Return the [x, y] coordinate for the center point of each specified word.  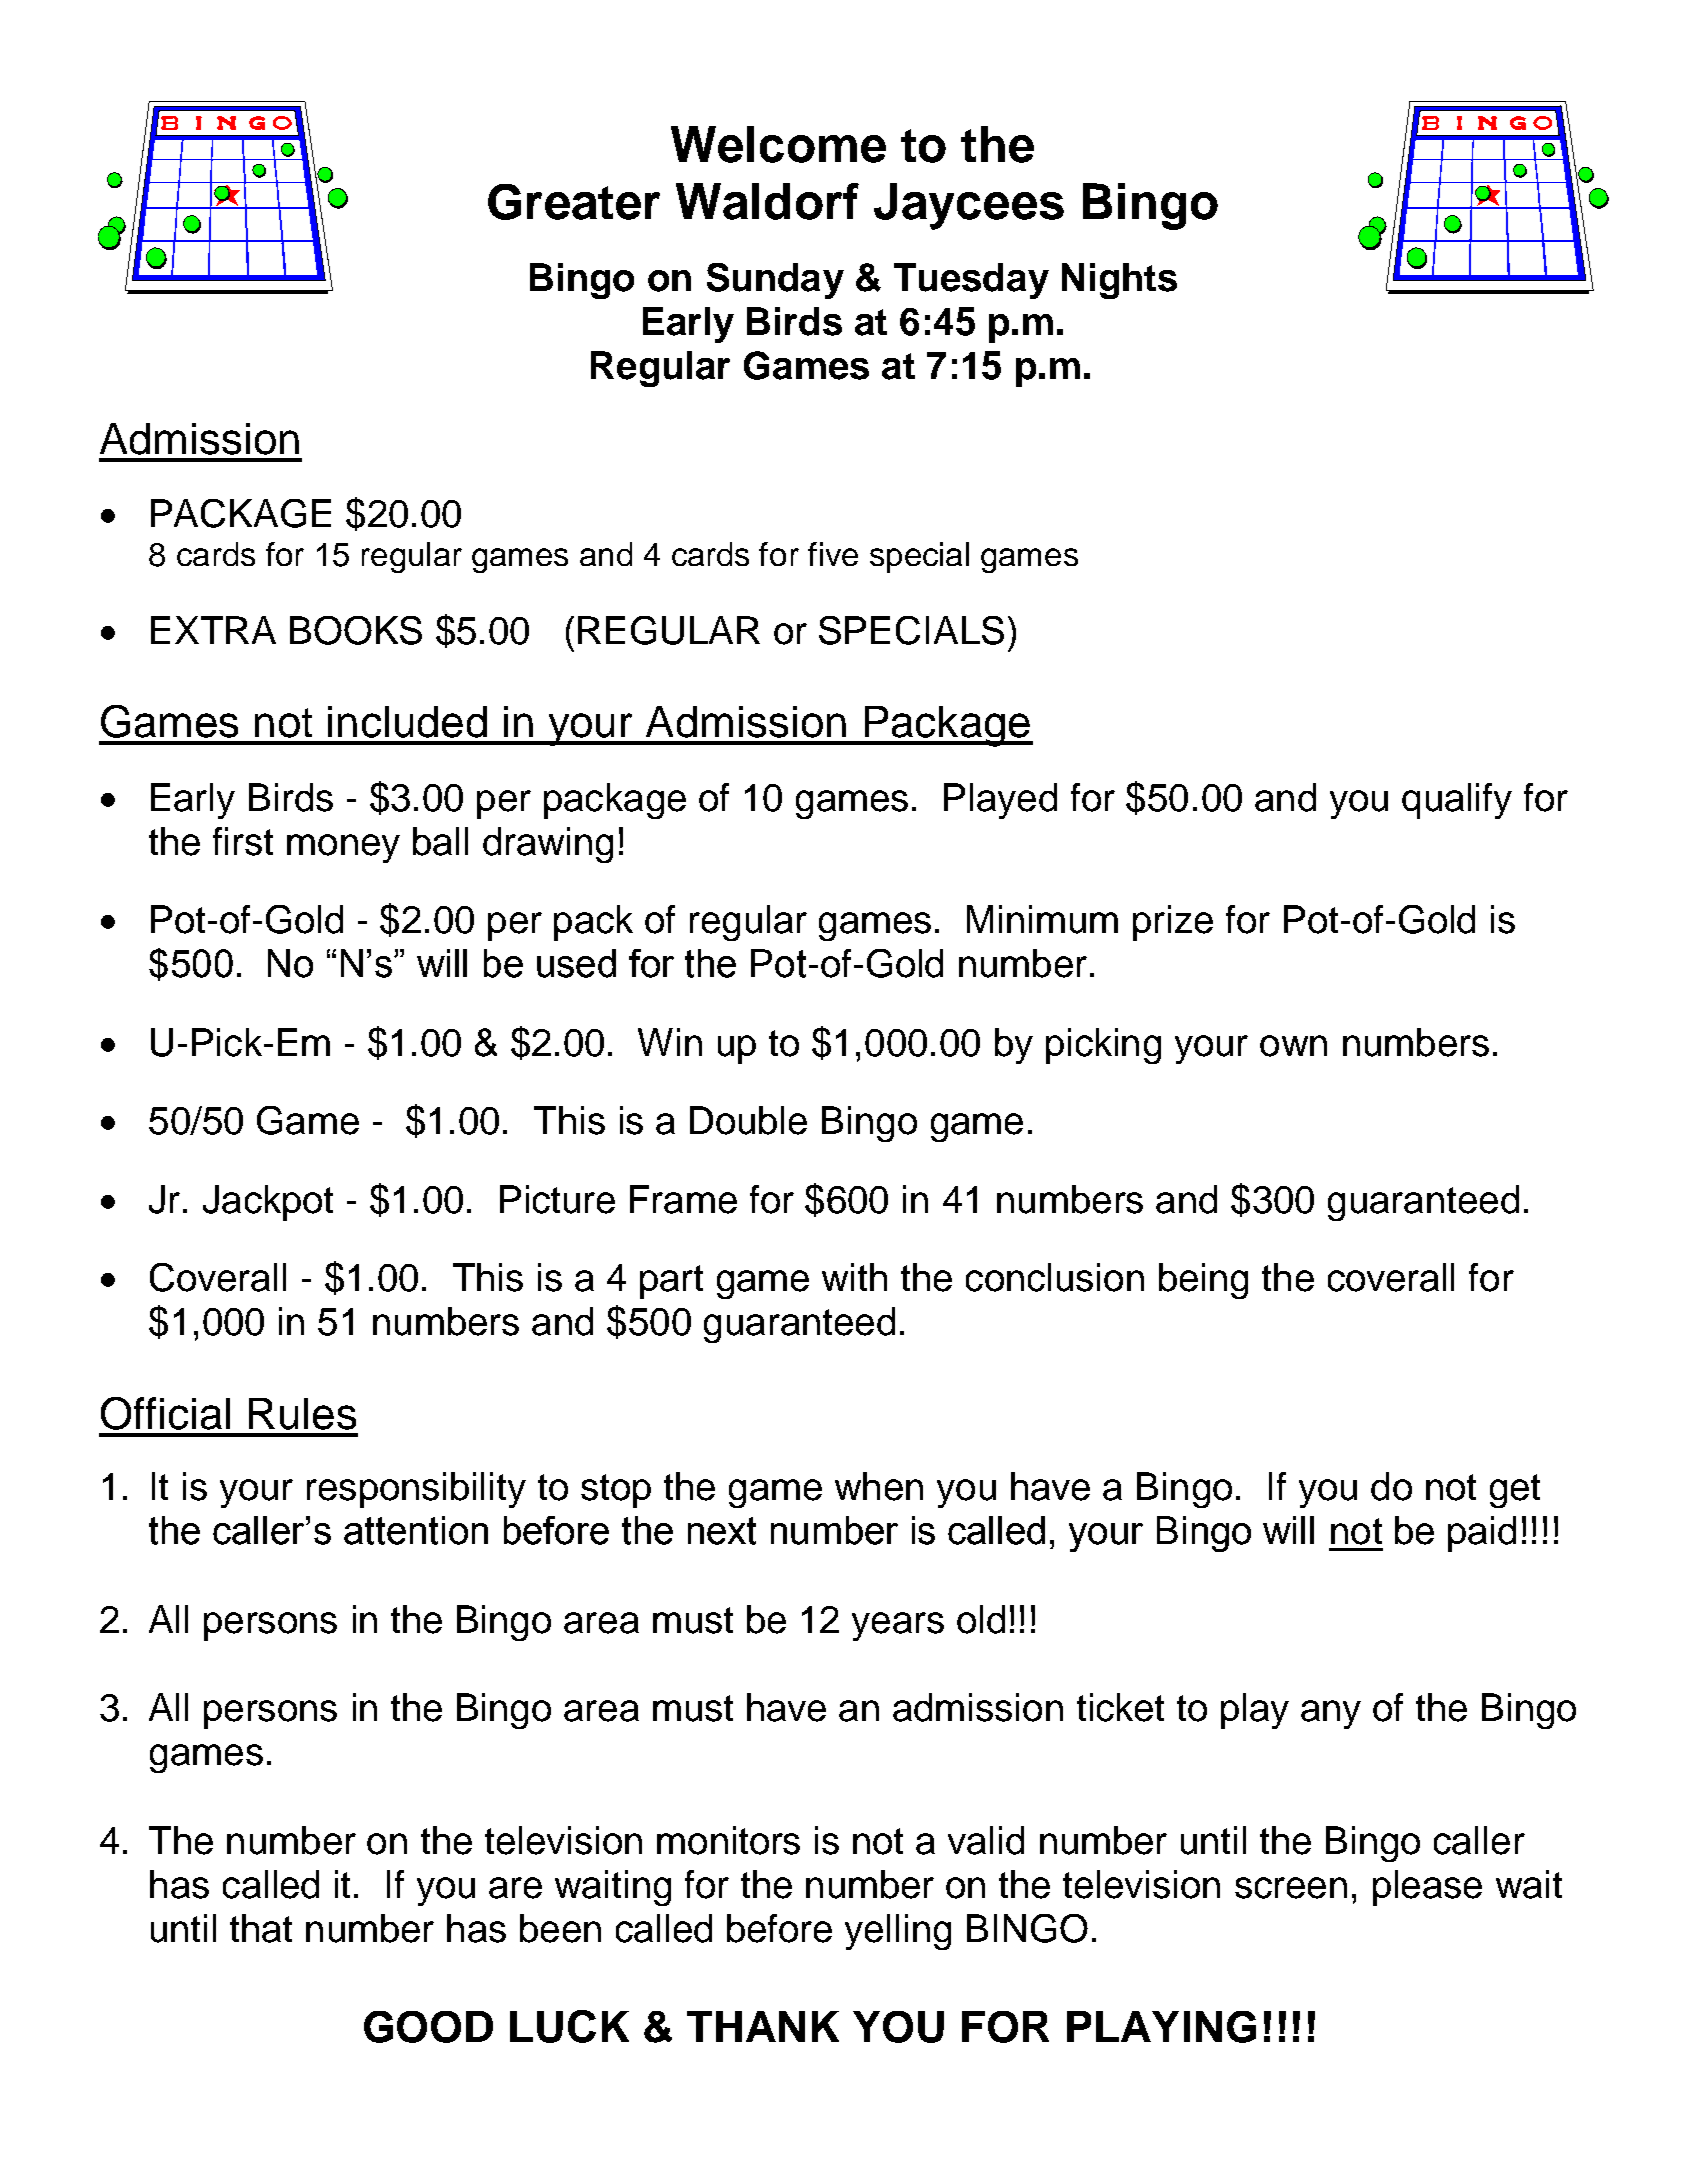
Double [748, 1120]
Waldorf [767, 201]
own [1293, 1046]
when [879, 1486]
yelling [898, 1932]
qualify [1457, 801]
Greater [574, 202]
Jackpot [268, 1203]
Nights [1119, 281]
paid [1482, 1534]
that [261, 1928]
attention [416, 1530]
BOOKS [356, 630]
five [833, 554]
